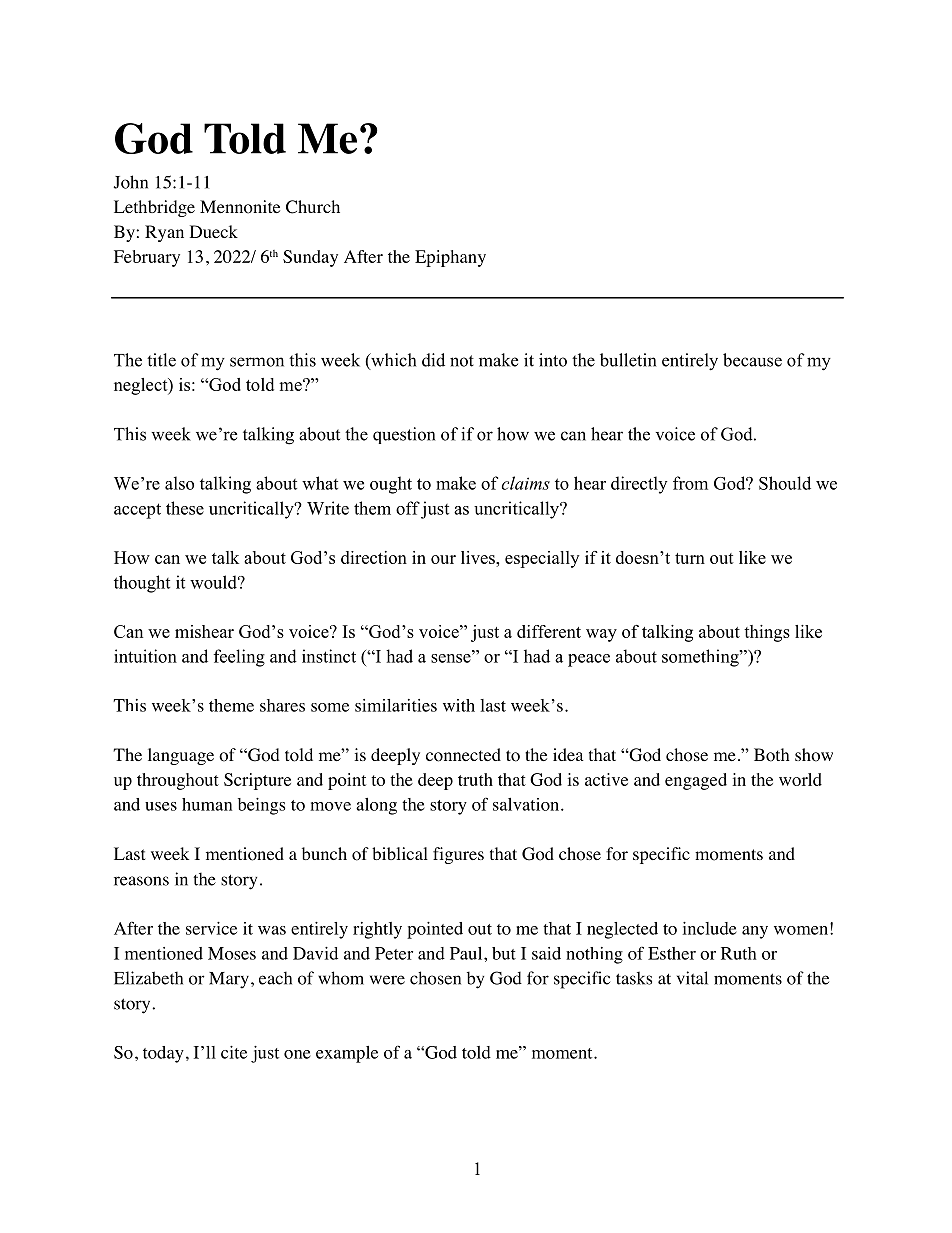 The image size is (952, 1233). I want to click on cite, so click(234, 1052).
